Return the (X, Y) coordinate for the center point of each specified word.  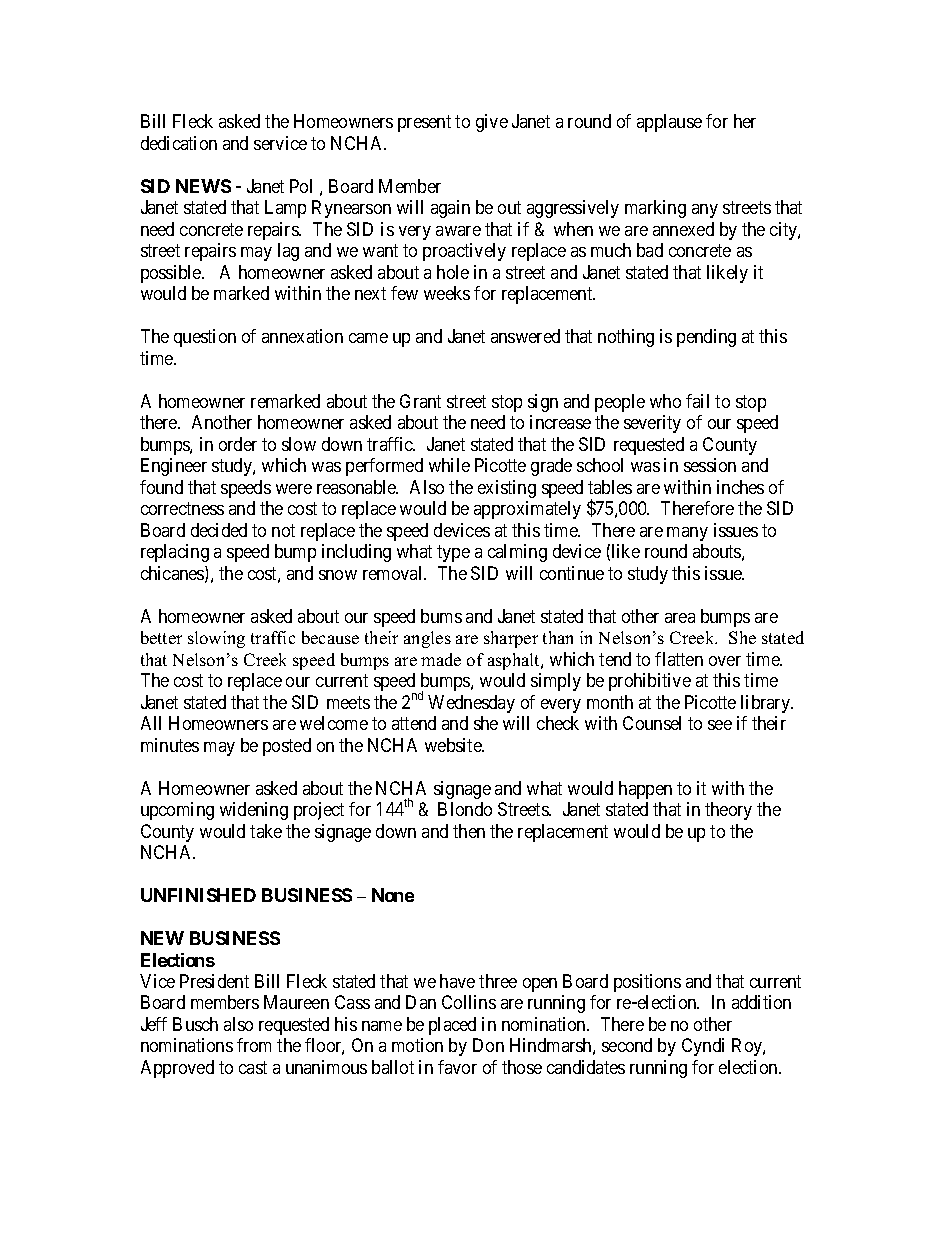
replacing (175, 553)
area (680, 618)
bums (441, 616)
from (254, 1045)
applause (669, 123)
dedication (179, 143)
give (492, 123)
